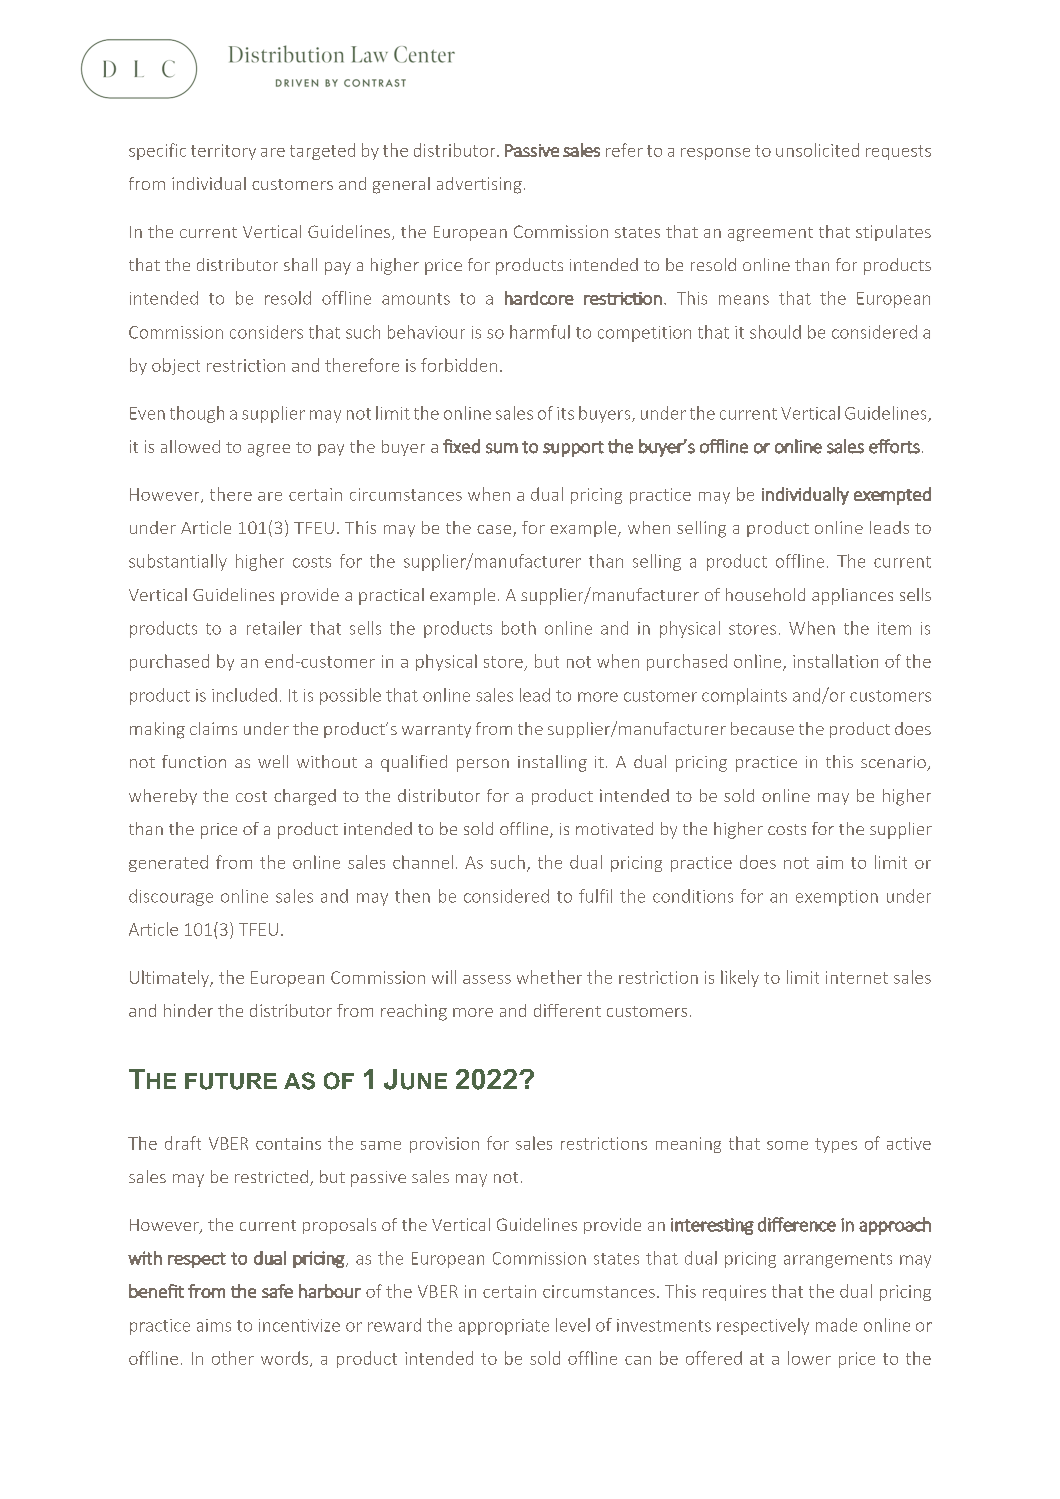  Describe the element at coordinates (233, 1358) in the document. I see `other` at that location.
